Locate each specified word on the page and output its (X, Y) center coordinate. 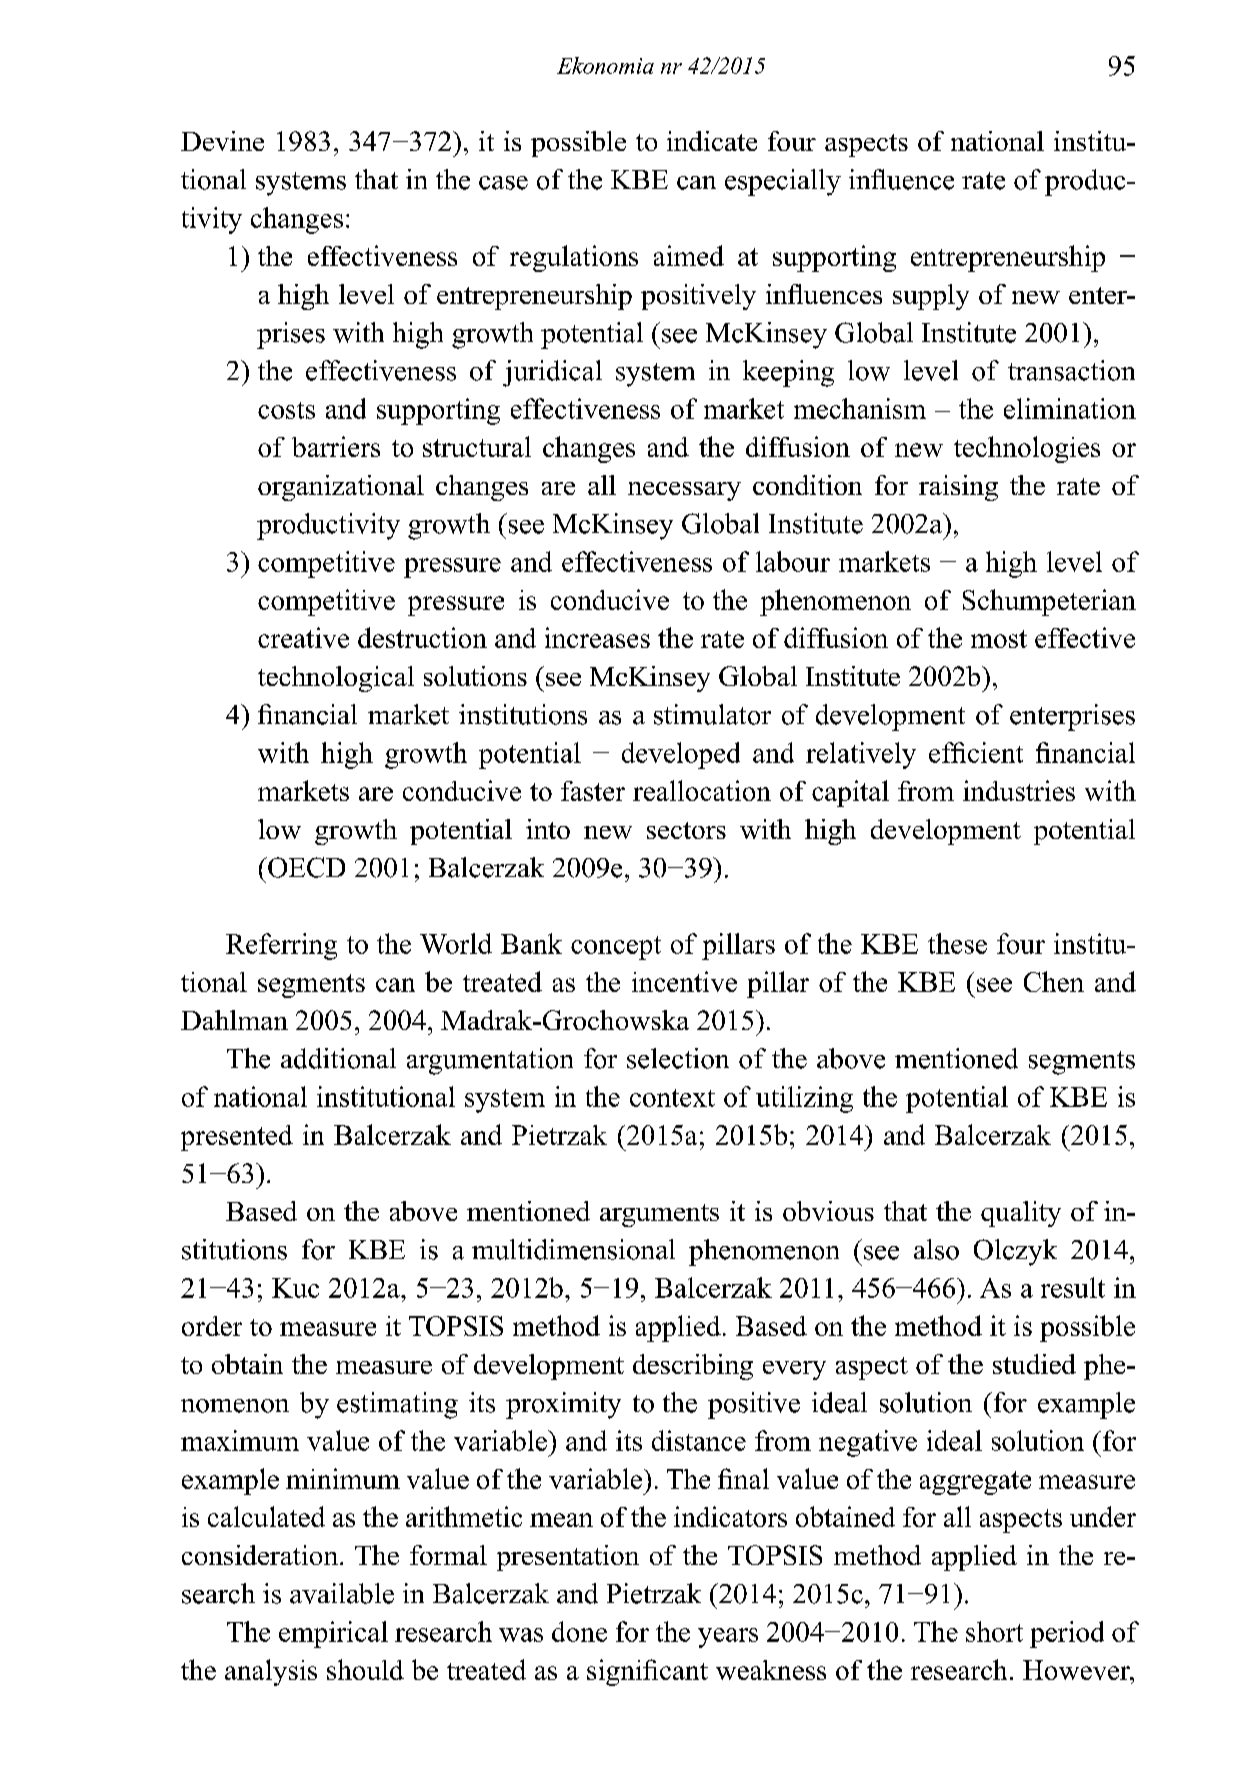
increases (597, 637)
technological (336, 679)
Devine (222, 141)
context (672, 1098)
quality (1021, 1214)
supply (931, 297)
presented (237, 1138)
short (994, 1631)
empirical (333, 1634)
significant (647, 1672)
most (999, 639)
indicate (712, 141)
